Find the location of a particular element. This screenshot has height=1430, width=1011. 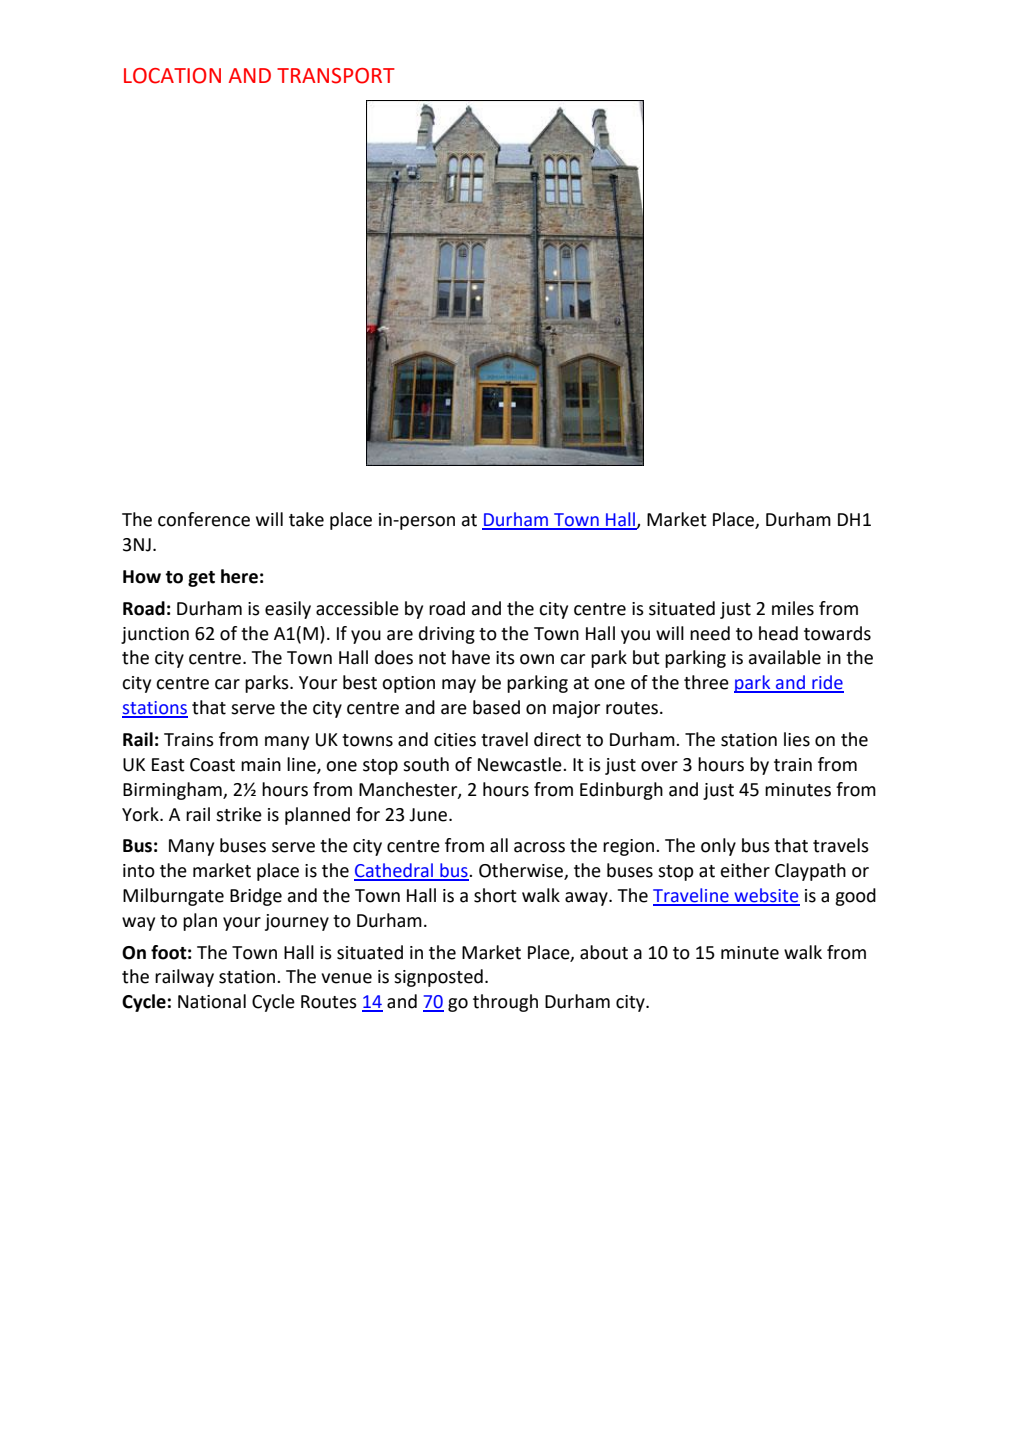

conference is located at coordinates (204, 519).
